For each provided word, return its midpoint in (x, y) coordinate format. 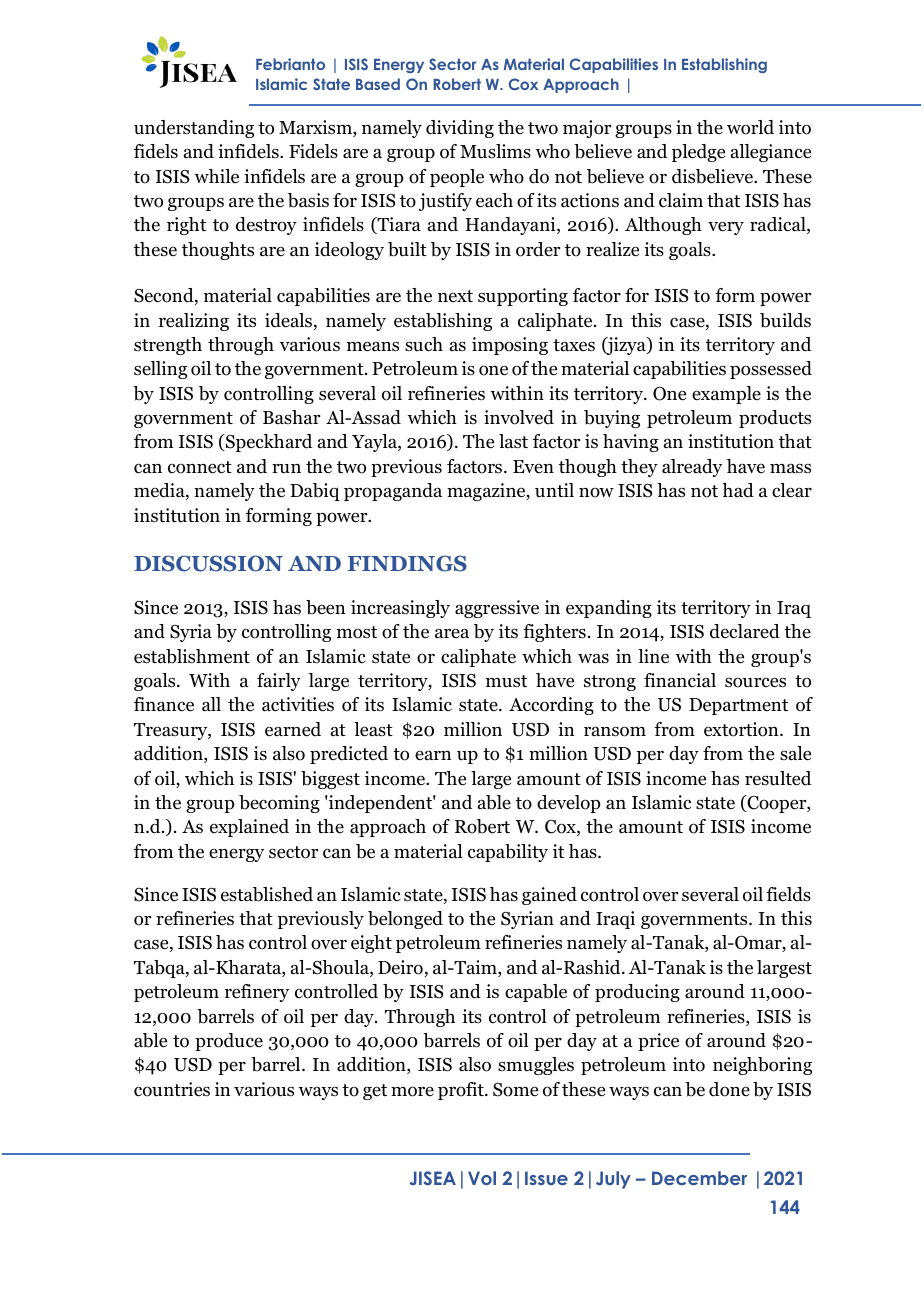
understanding (194, 129)
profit (462, 1091)
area (452, 633)
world (750, 127)
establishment (192, 656)
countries (172, 1089)
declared (745, 631)
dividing (460, 129)
